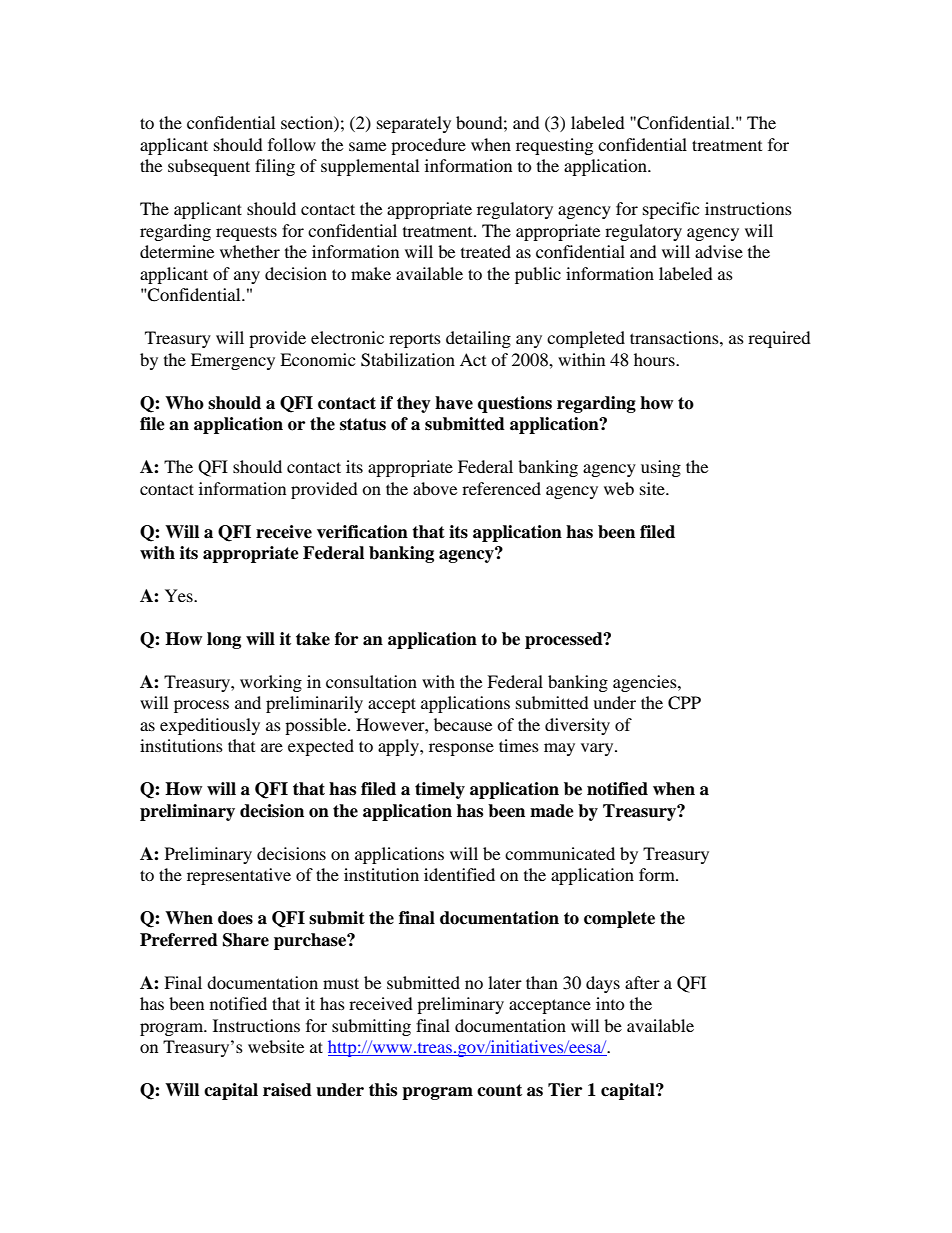 The width and height of the screenshot is (952, 1233). What do you see at coordinates (371, 681) in the screenshot?
I see `consultation` at bounding box center [371, 681].
